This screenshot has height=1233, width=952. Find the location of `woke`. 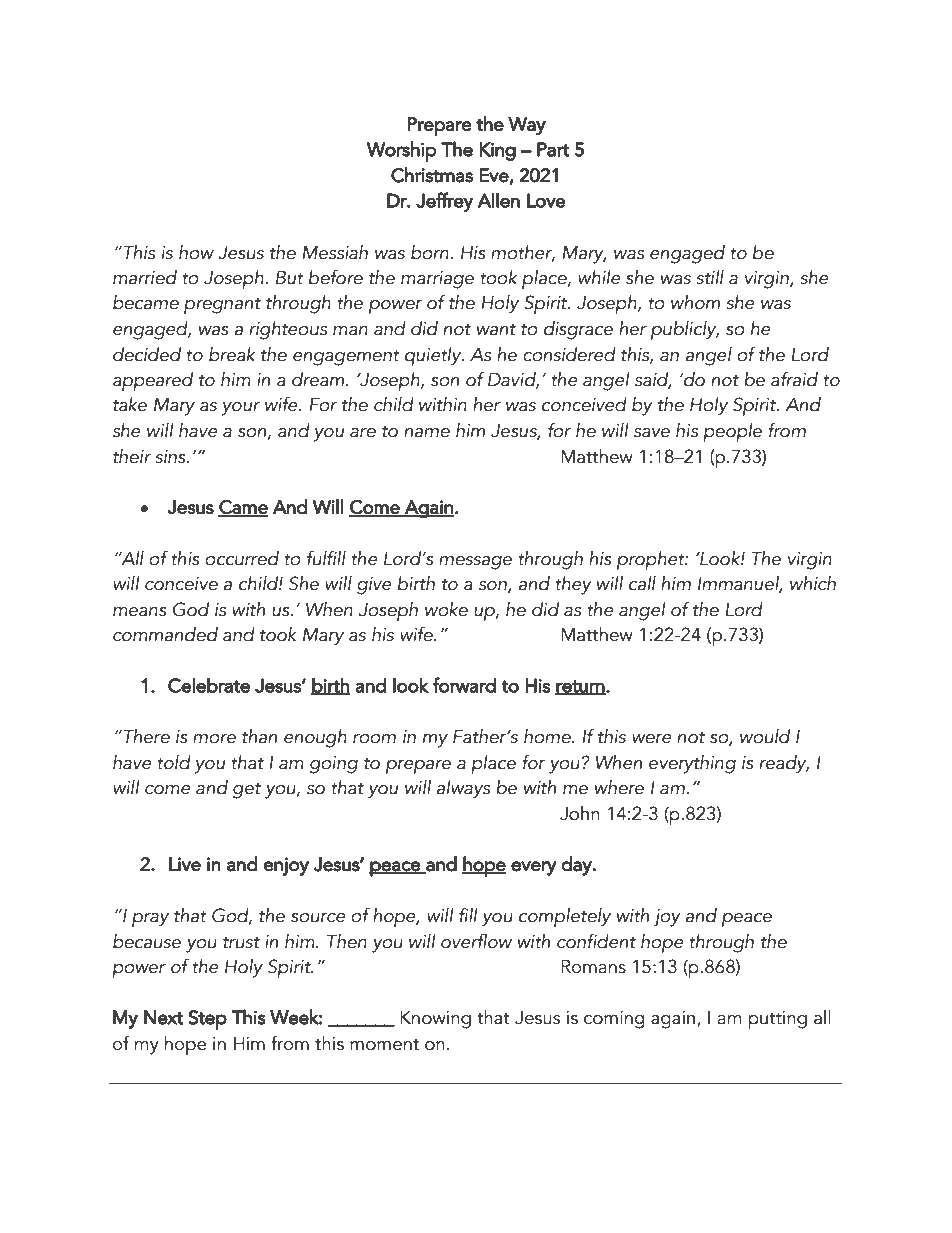

woke is located at coordinates (446, 609).
